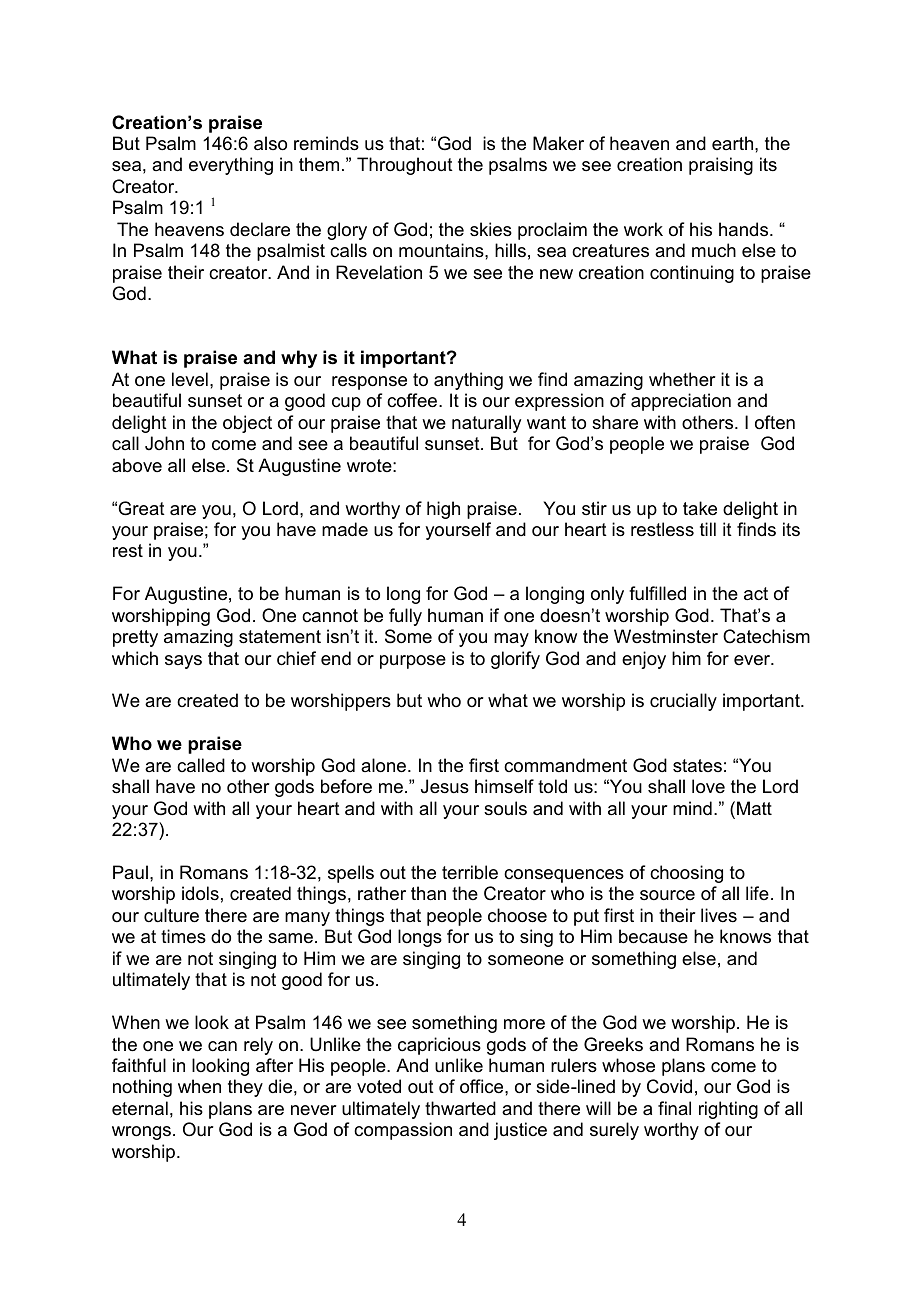  What do you see at coordinates (190, 379) in the screenshot?
I see `level` at bounding box center [190, 379].
